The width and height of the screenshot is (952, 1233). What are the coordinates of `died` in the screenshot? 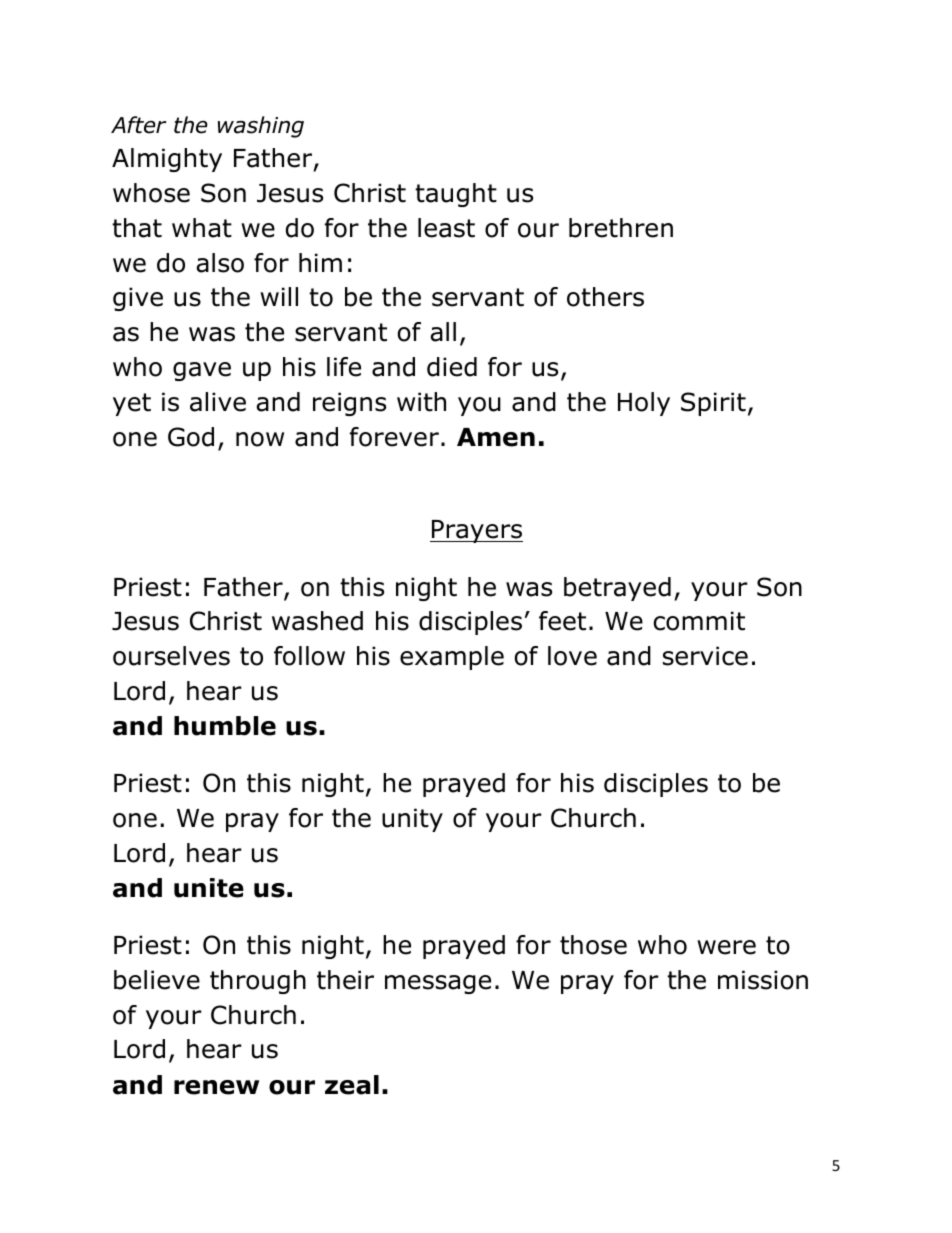 It's located at (452, 367).
